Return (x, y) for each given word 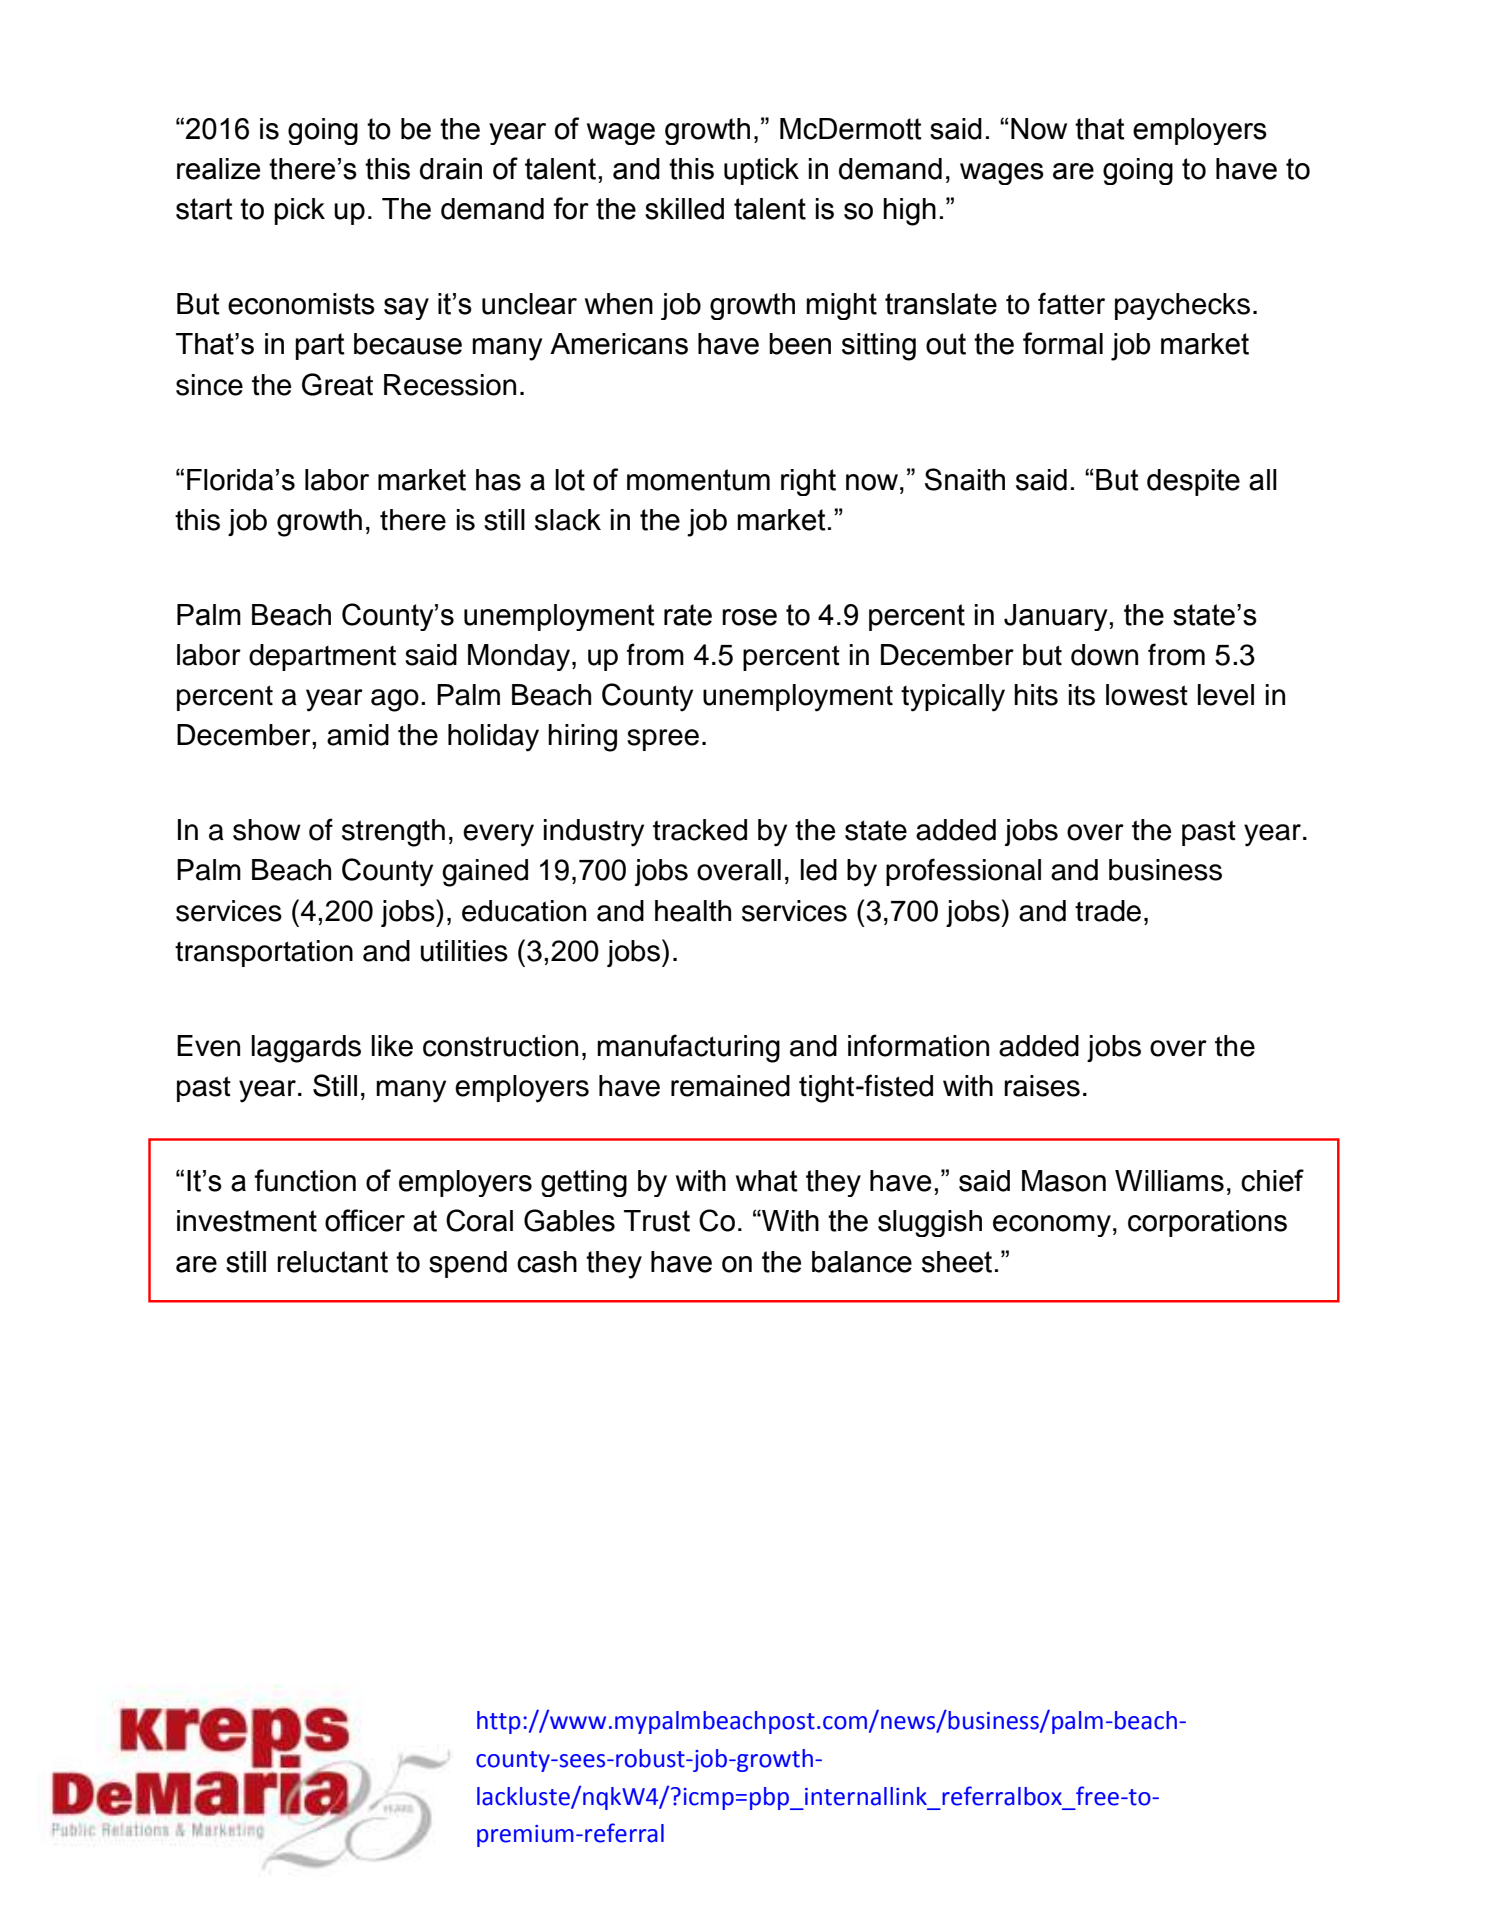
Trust (657, 1221)
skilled (684, 209)
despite (1193, 482)
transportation (264, 953)
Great (337, 384)
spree (663, 740)
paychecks (1182, 306)
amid (358, 735)
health (693, 911)
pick (299, 211)
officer (365, 1220)
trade (1108, 911)
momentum (698, 480)
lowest (1147, 695)
